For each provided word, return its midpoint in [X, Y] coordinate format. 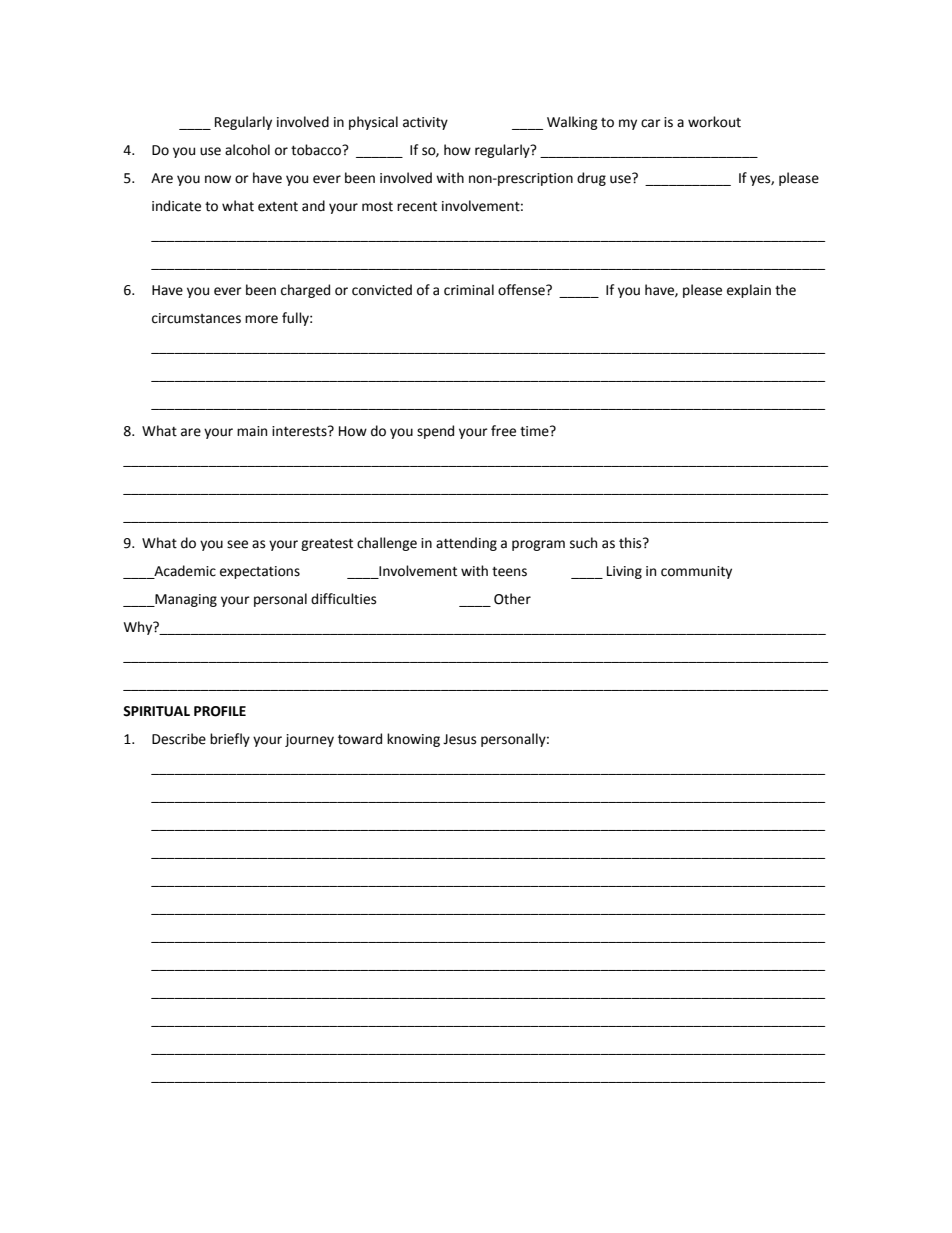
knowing [413, 740]
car [651, 123]
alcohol [247, 150]
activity [425, 123]
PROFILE [220, 711]
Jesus [459, 739]
